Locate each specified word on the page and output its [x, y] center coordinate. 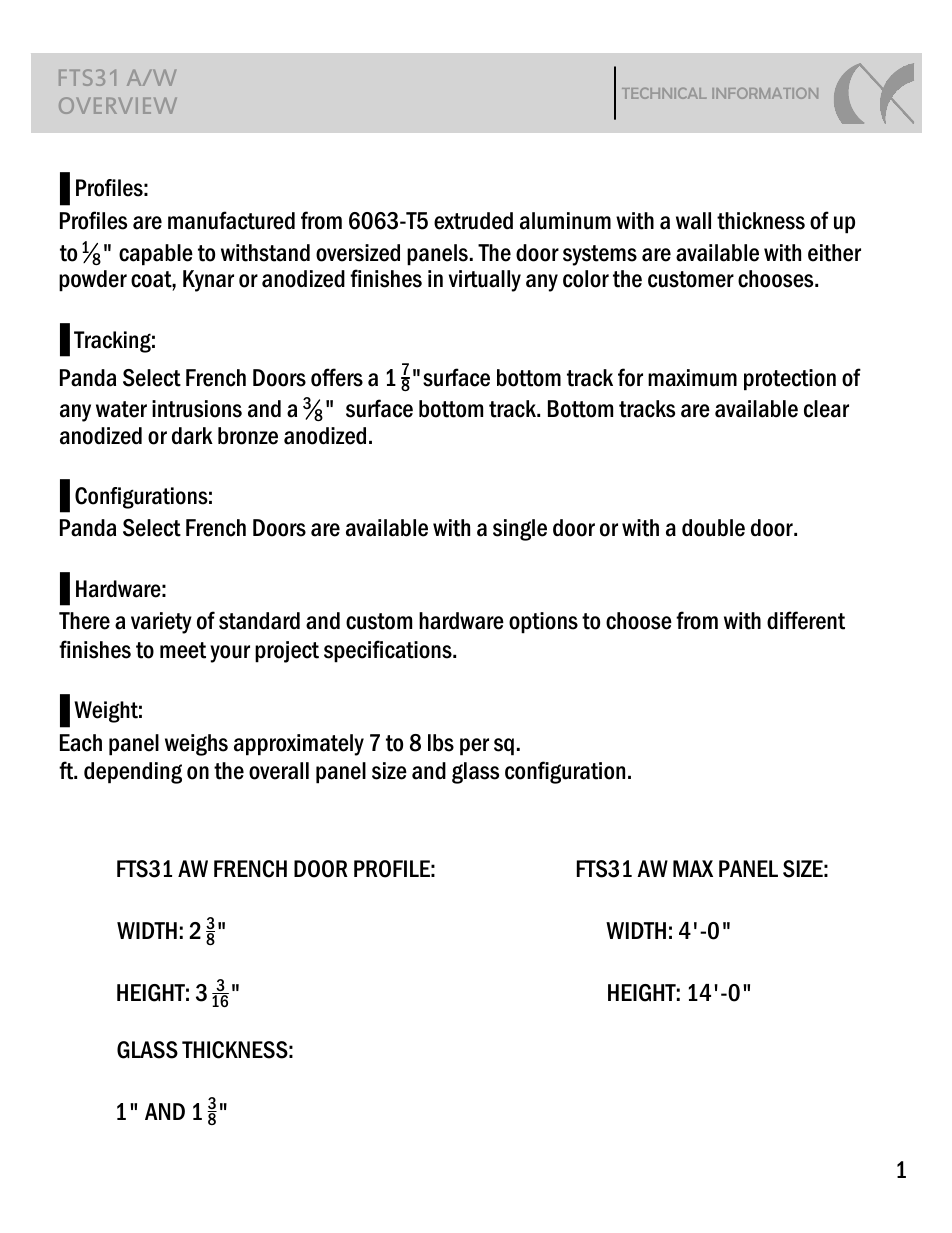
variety [161, 623]
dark [192, 436]
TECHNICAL [664, 93]
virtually [485, 281]
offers [337, 377]
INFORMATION [765, 93]
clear [826, 409]
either [834, 253]
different [806, 620]
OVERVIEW [118, 105]
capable [156, 255]
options [543, 623]
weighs [196, 745]
